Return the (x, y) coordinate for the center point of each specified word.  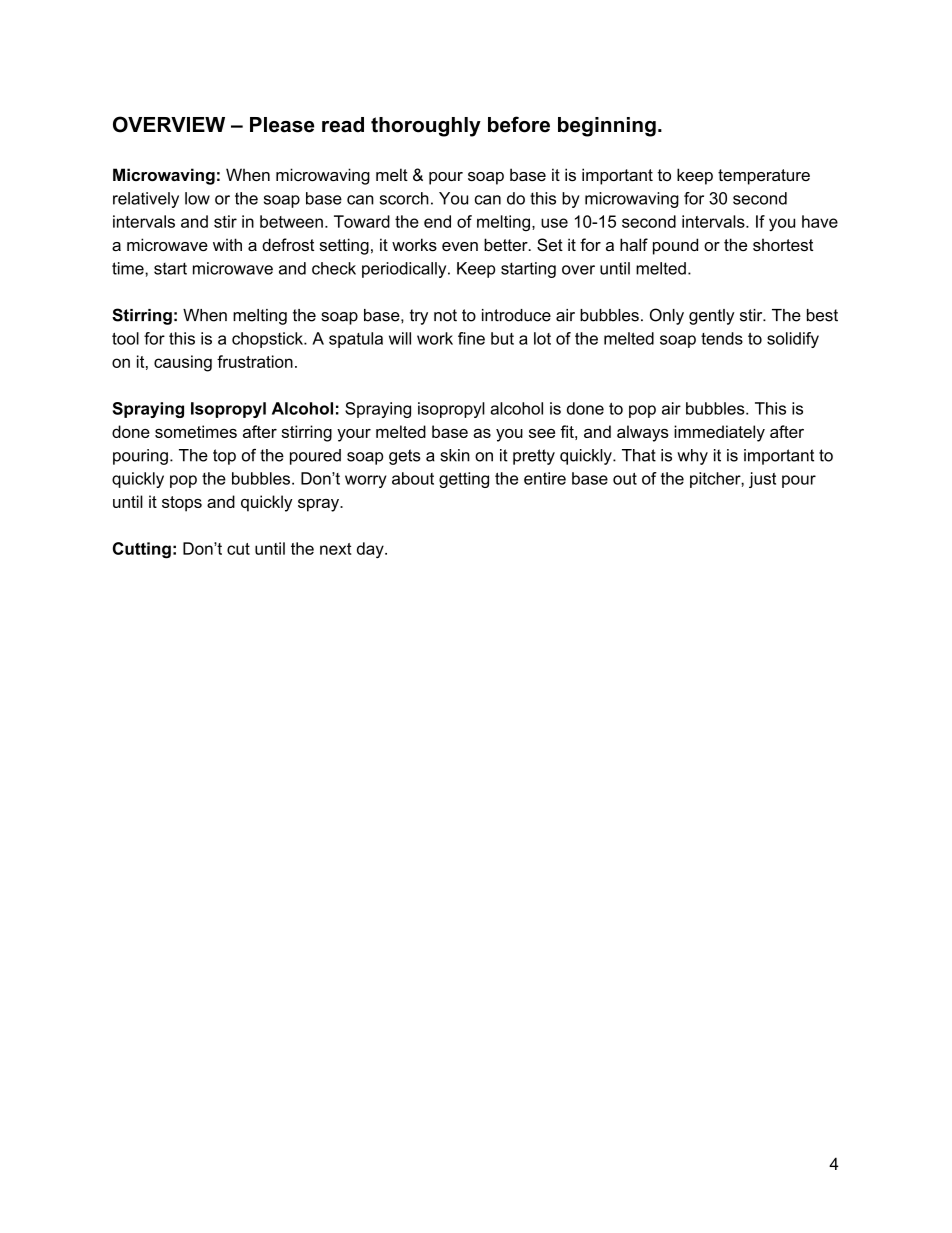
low (197, 198)
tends (722, 338)
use (554, 223)
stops (182, 504)
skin (455, 455)
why (692, 457)
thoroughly (426, 127)
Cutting (142, 550)
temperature (764, 177)
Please (282, 125)
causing (183, 363)
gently (712, 317)
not (445, 315)
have (820, 221)
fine (471, 338)
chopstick (268, 340)
